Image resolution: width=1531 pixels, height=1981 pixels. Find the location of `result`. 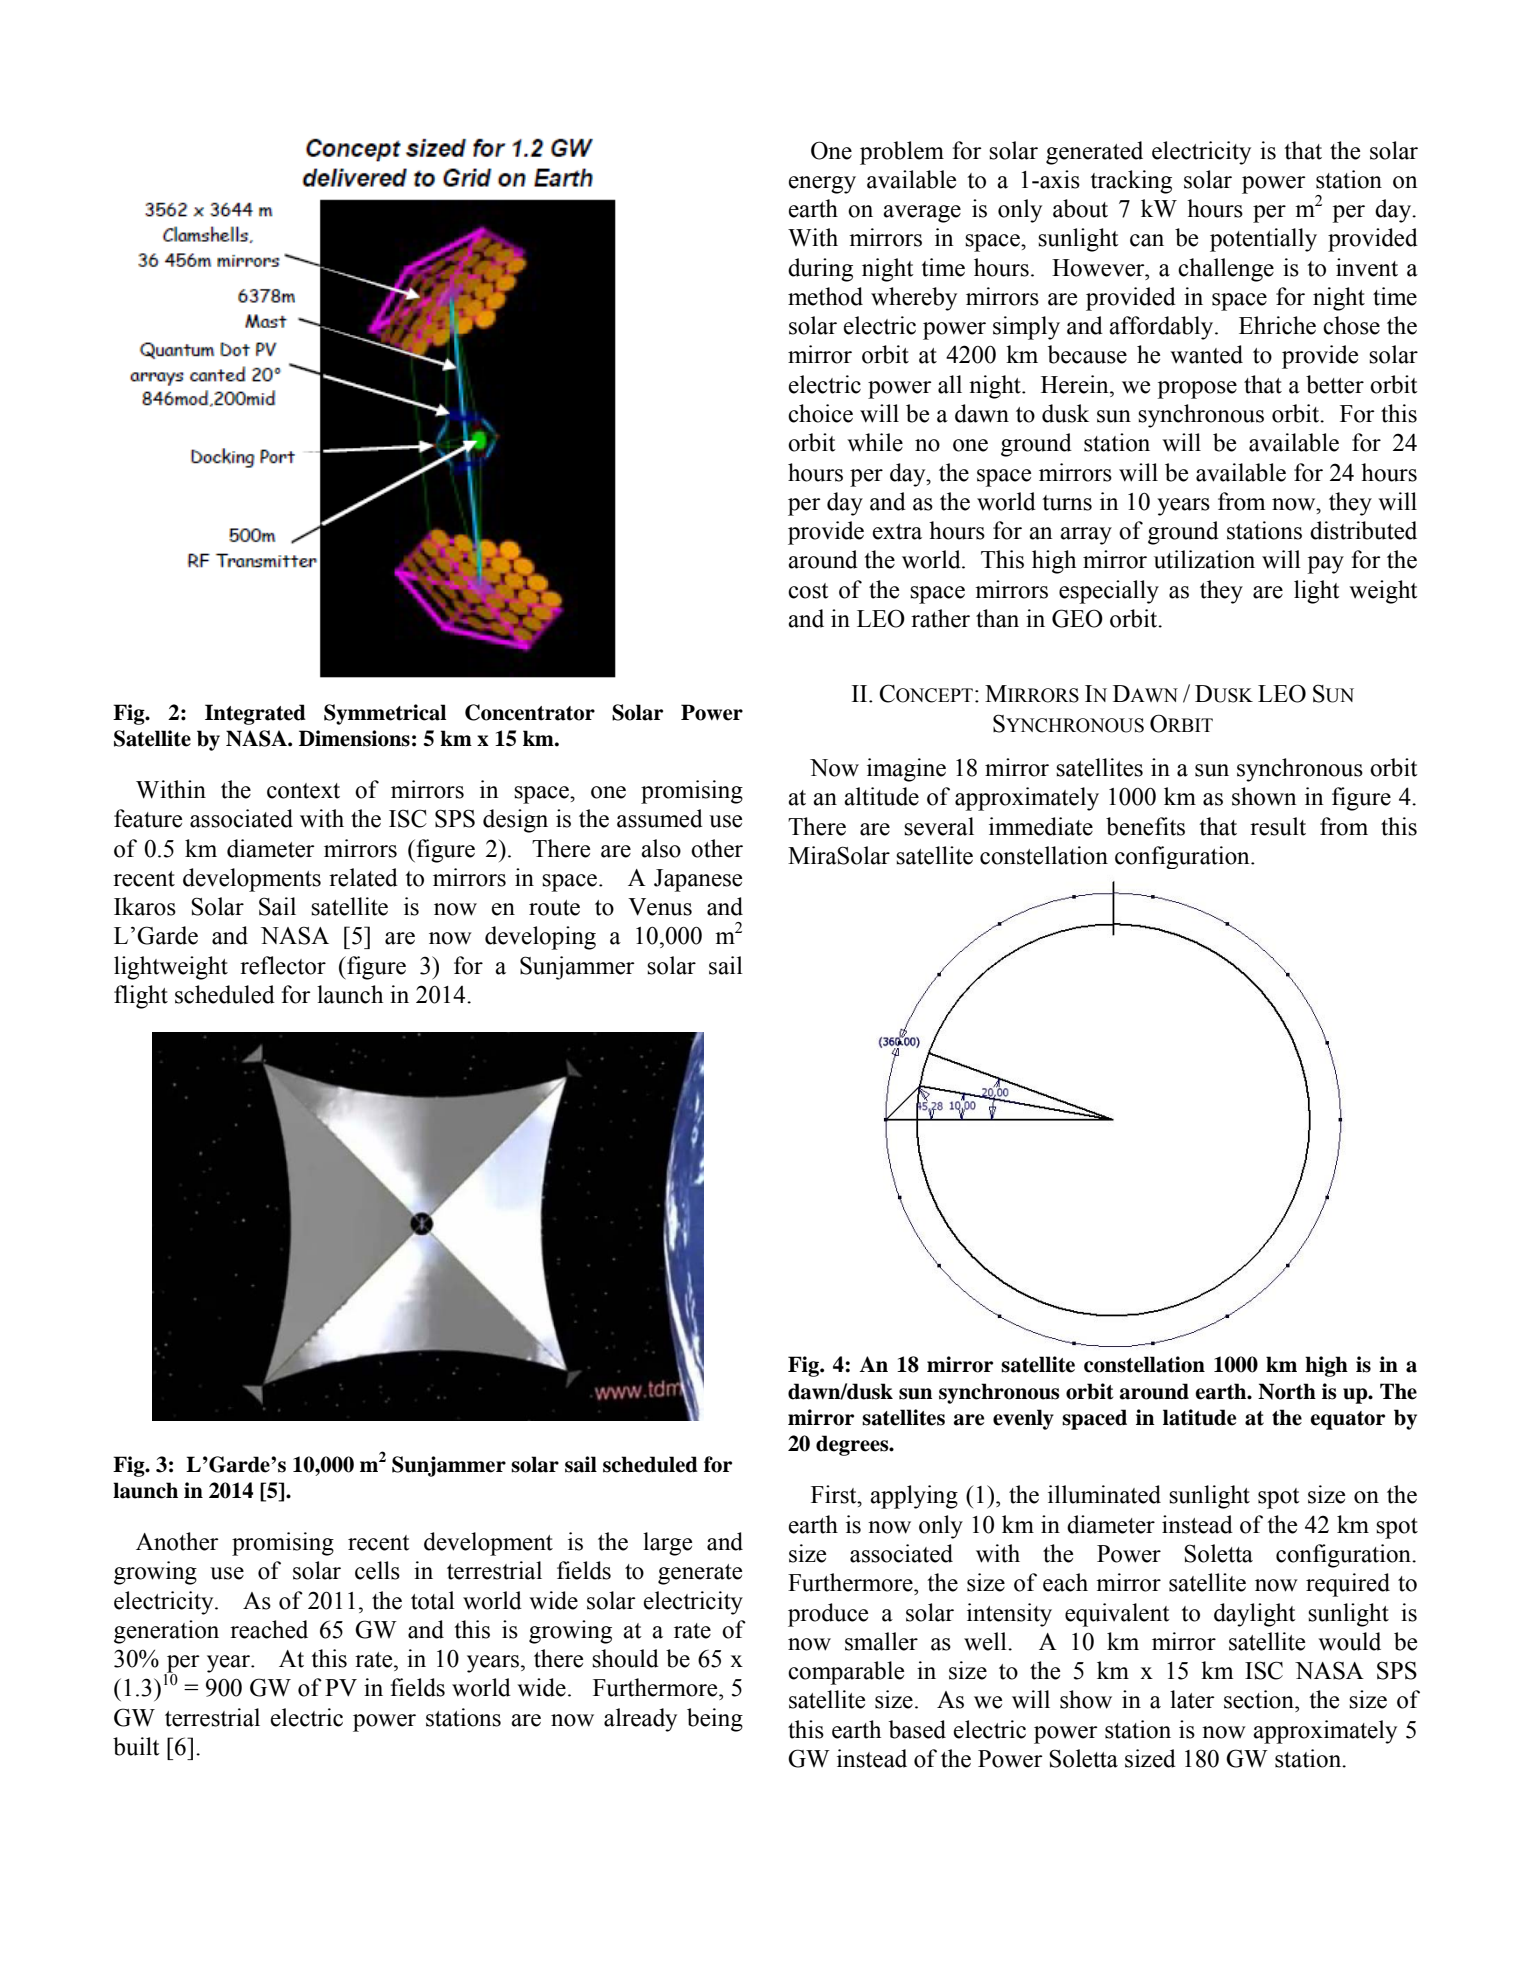

result is located at coordinates (1278, 826).
